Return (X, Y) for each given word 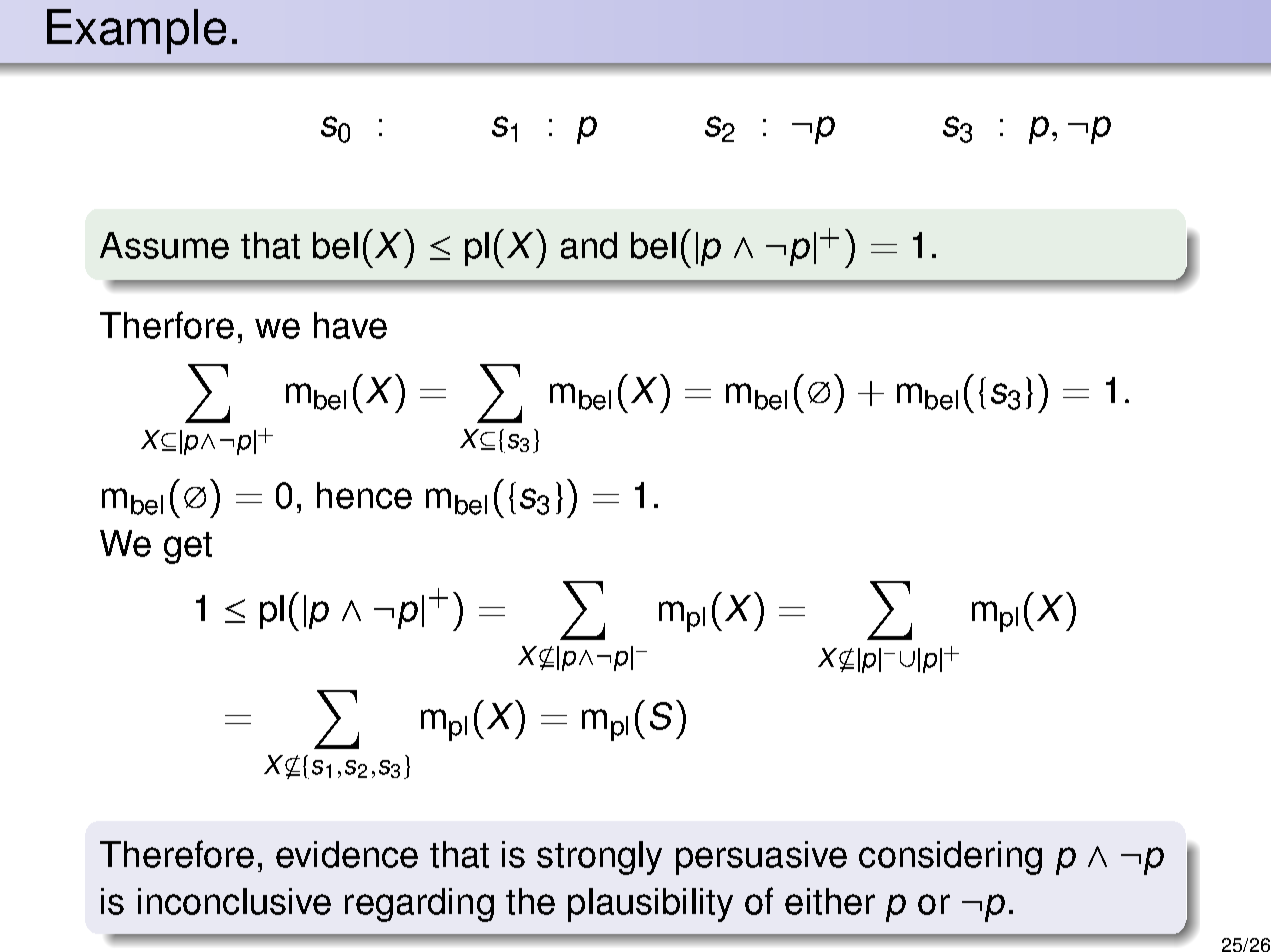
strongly (599, 858)
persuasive (761, 858)
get (188, 548)
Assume (164, 245)
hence (364, 495)
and (589, 245)
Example (136, 31)
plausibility (650, 905)
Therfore (167, 325)
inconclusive (234, 901)
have (350, 325)
